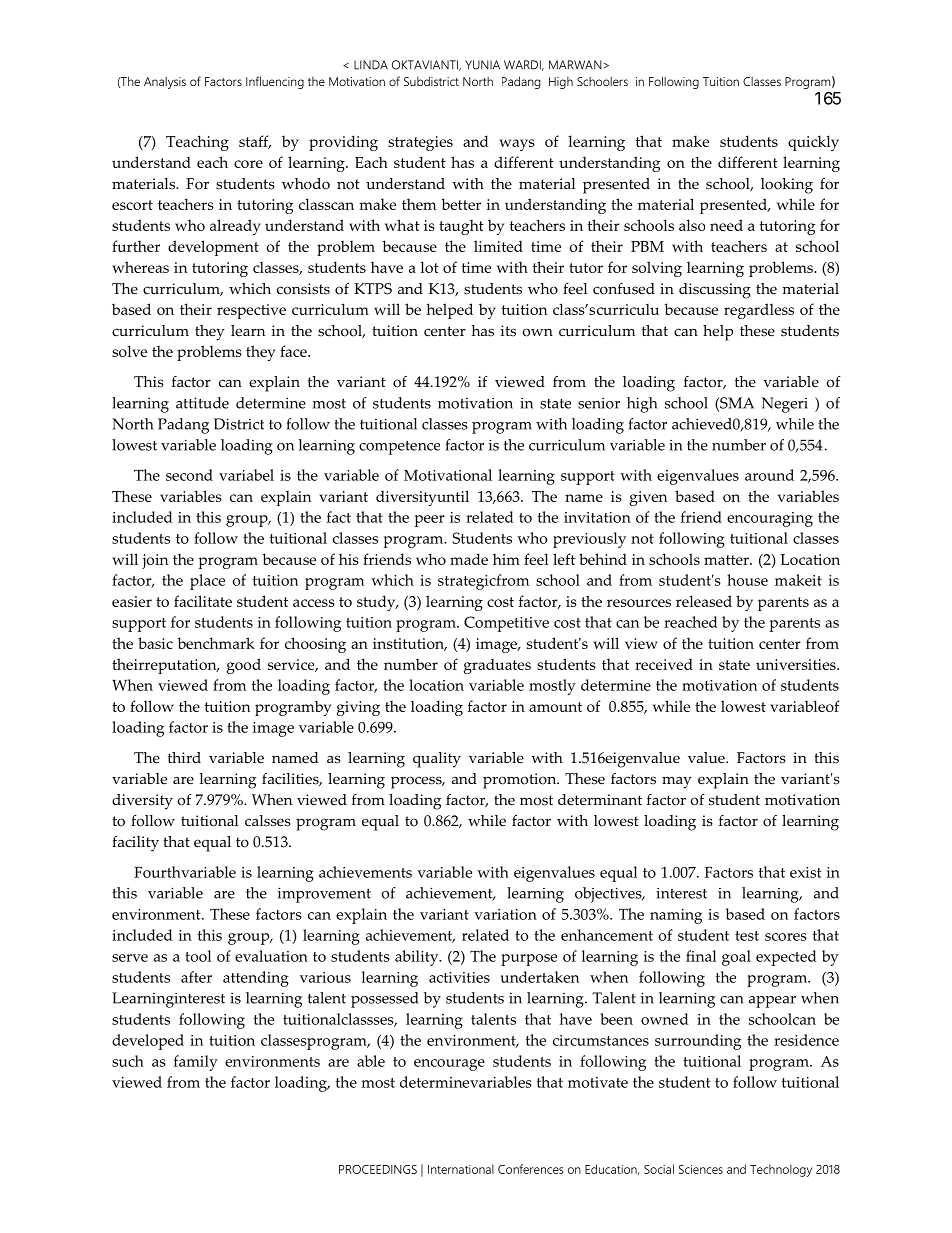  I want to click on quickly, so click(813, 143).
